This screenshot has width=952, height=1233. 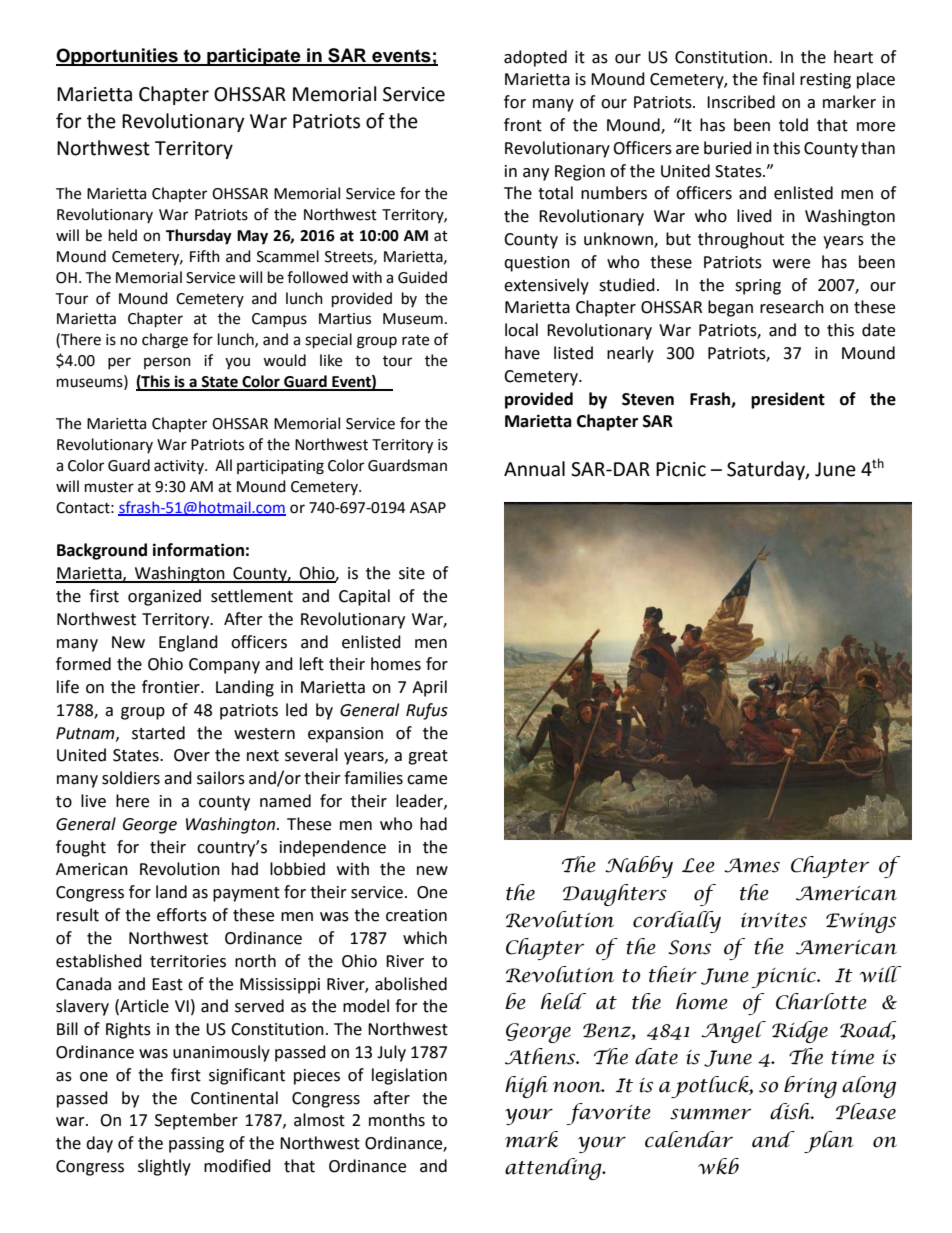 I want to click on passing, so click(x=196, y=1145).
